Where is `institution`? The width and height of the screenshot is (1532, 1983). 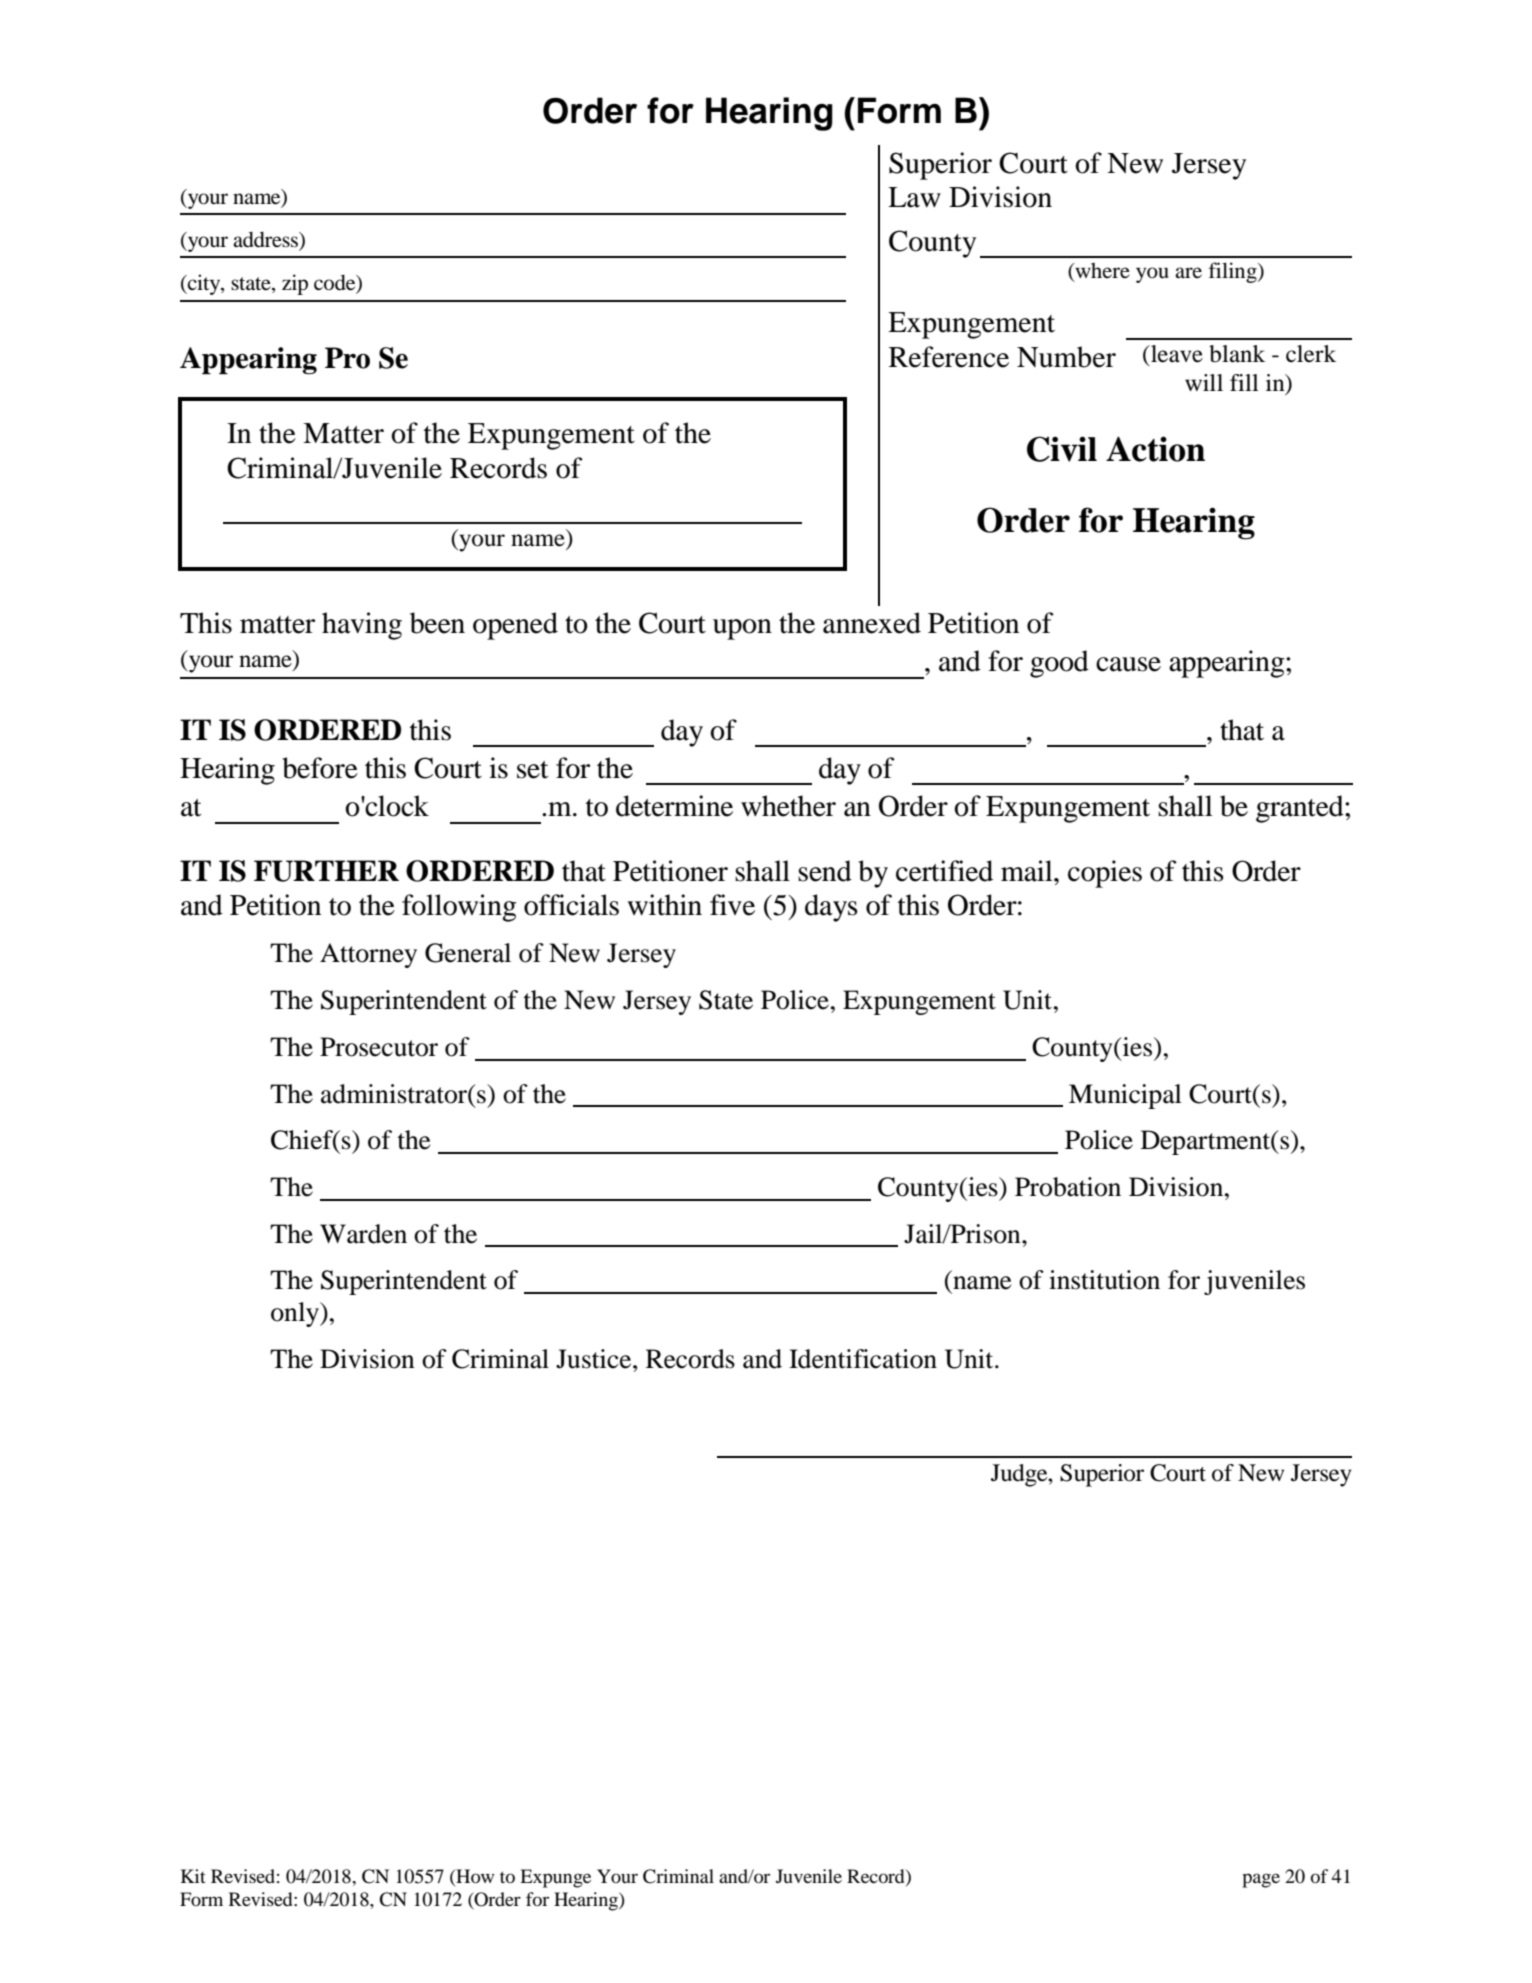
institution is located at coordinates (1104, 1280).
